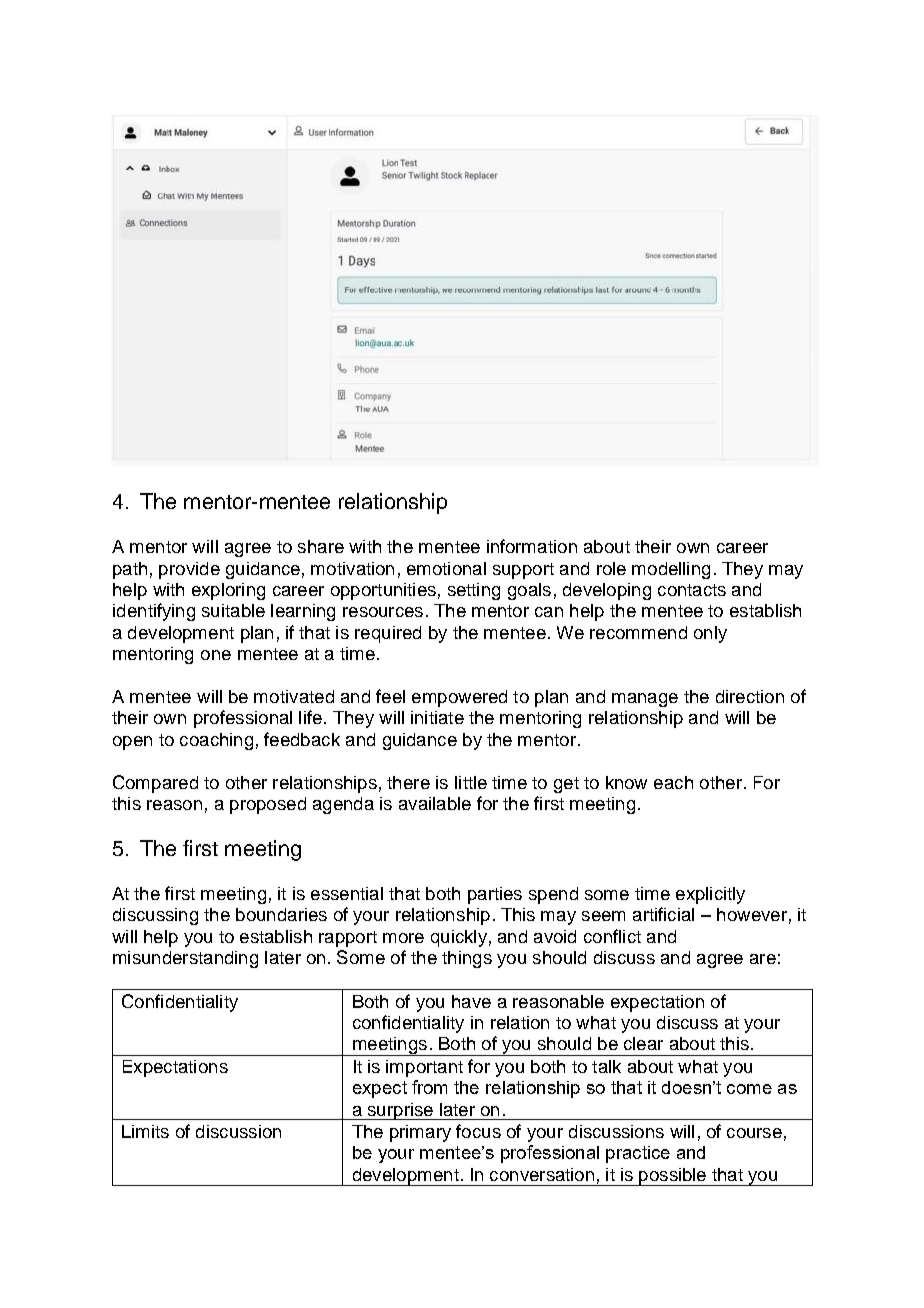 This screenshot has width=924, height=1308. I want to click on each, so click(673, 782).
